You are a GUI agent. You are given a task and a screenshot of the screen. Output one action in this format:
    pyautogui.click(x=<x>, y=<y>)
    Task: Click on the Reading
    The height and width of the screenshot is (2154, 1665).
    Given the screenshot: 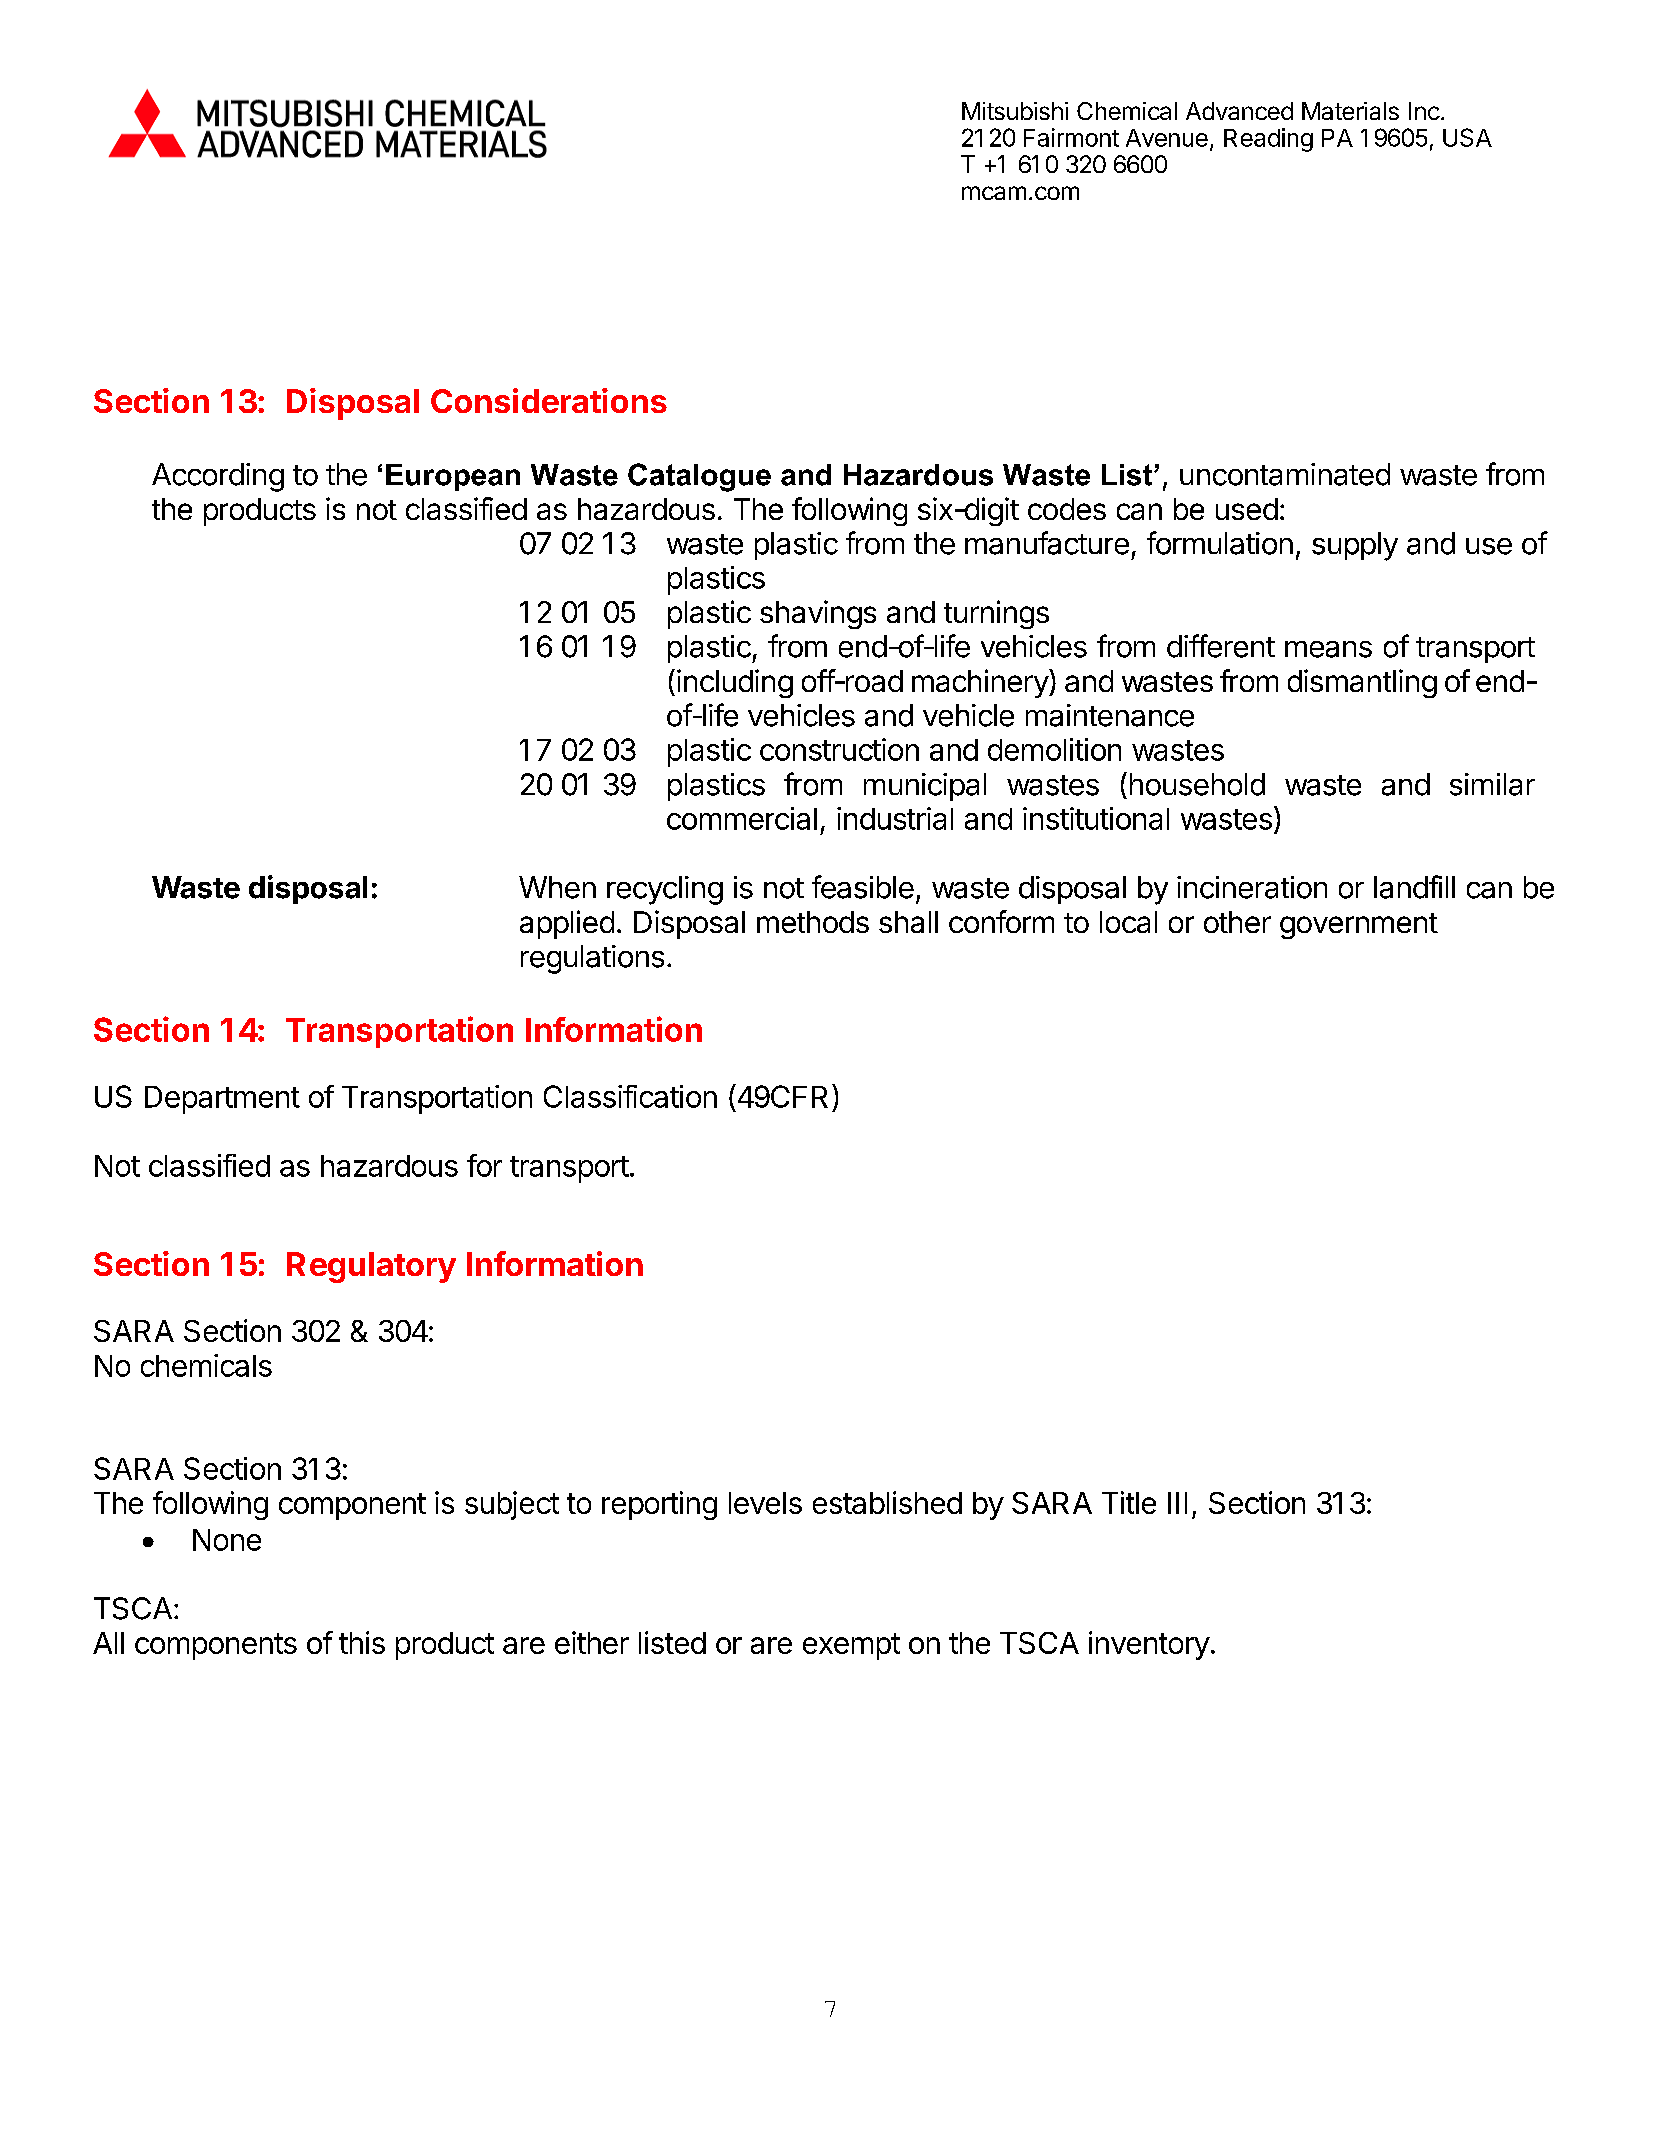 What is the action you would take?
    pyautogui.click(x=1268, y=140)
